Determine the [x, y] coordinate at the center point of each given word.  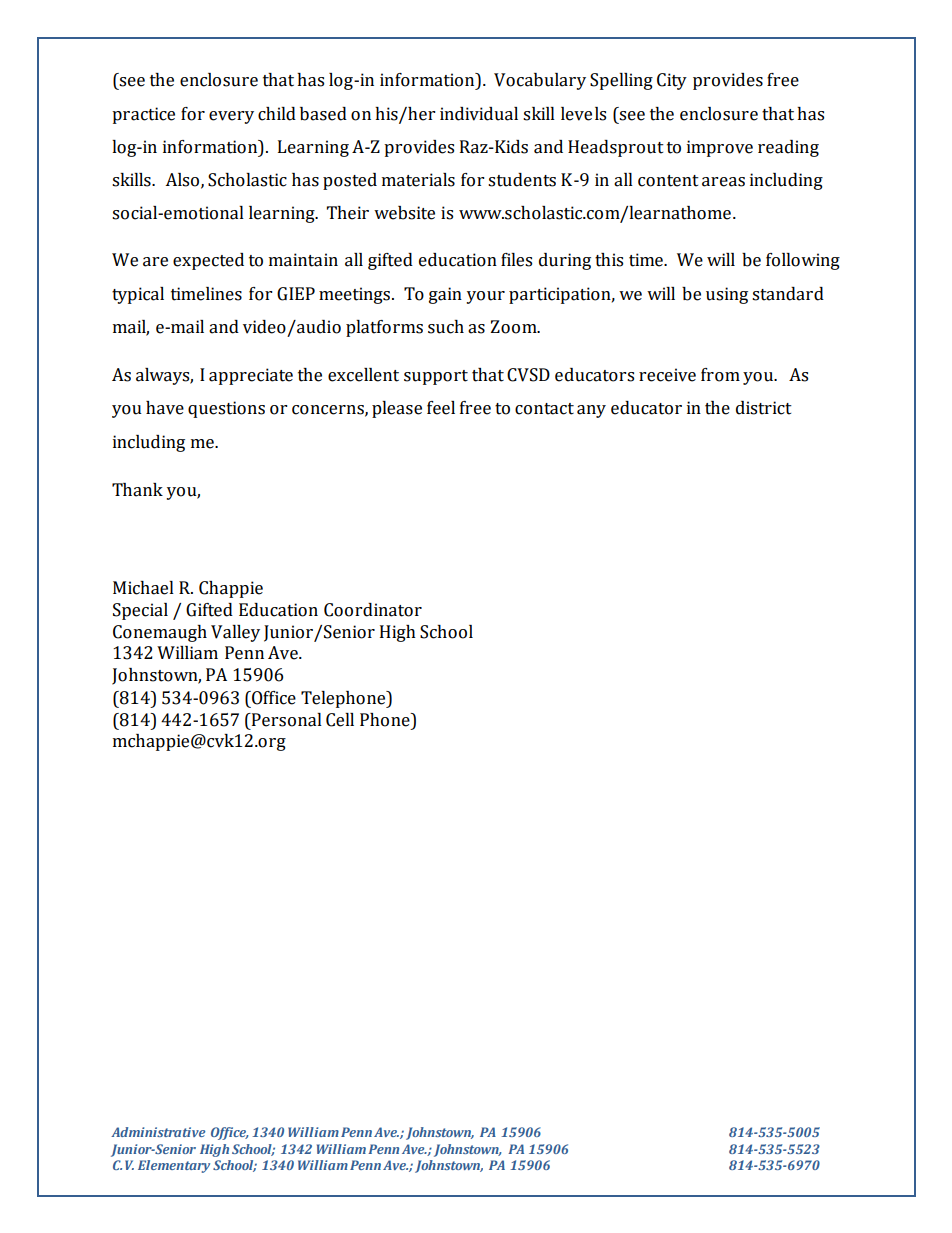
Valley [235, 633]
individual [479, 114]
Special [140, 611]
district [764, 408]
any [591, 411]
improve [720, 148]
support [436, 377]
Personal [286, 720]
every [231, 117]
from [720, 375]
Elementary [174, 1166]
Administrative [158, 1132]
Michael [143, 588]
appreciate [251, 376]
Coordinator [373, 610]
